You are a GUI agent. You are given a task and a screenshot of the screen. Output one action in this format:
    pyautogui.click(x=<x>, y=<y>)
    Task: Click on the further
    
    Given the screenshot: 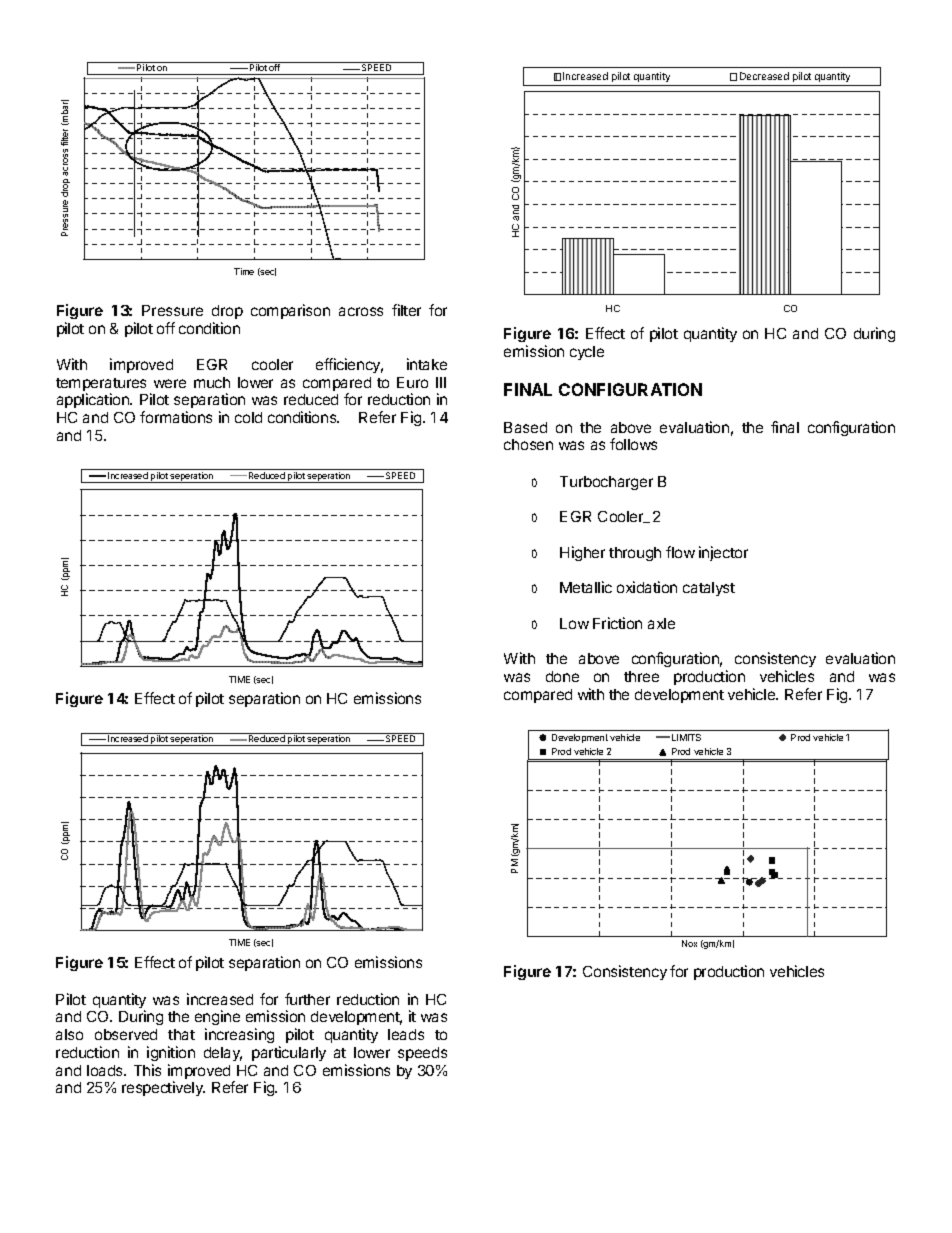 What is the action you would take?
    pyautogui.click(x=307, y=999)
